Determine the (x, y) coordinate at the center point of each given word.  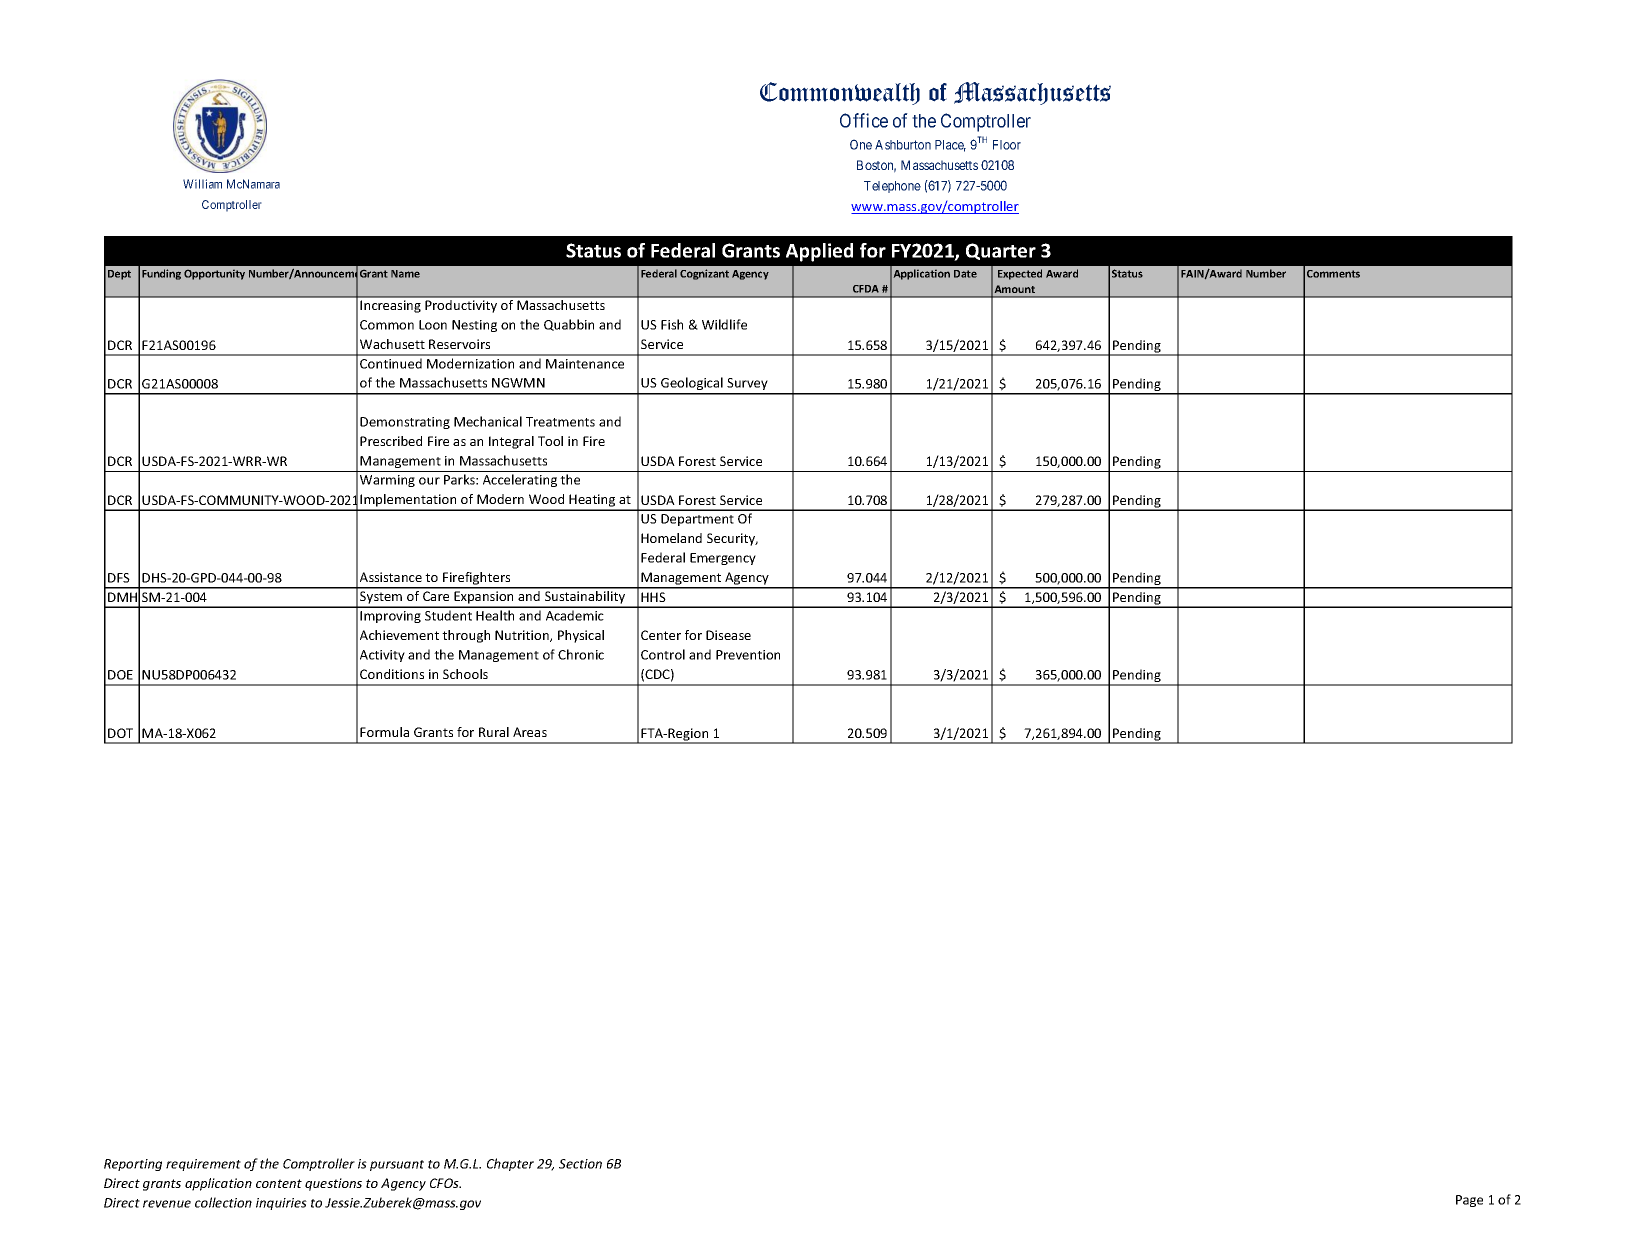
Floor (1007, 145)
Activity (382, 656)
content (279, 1183)
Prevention (748, 655)
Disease (728, 635)
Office (864, 120)
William (202, 184)
